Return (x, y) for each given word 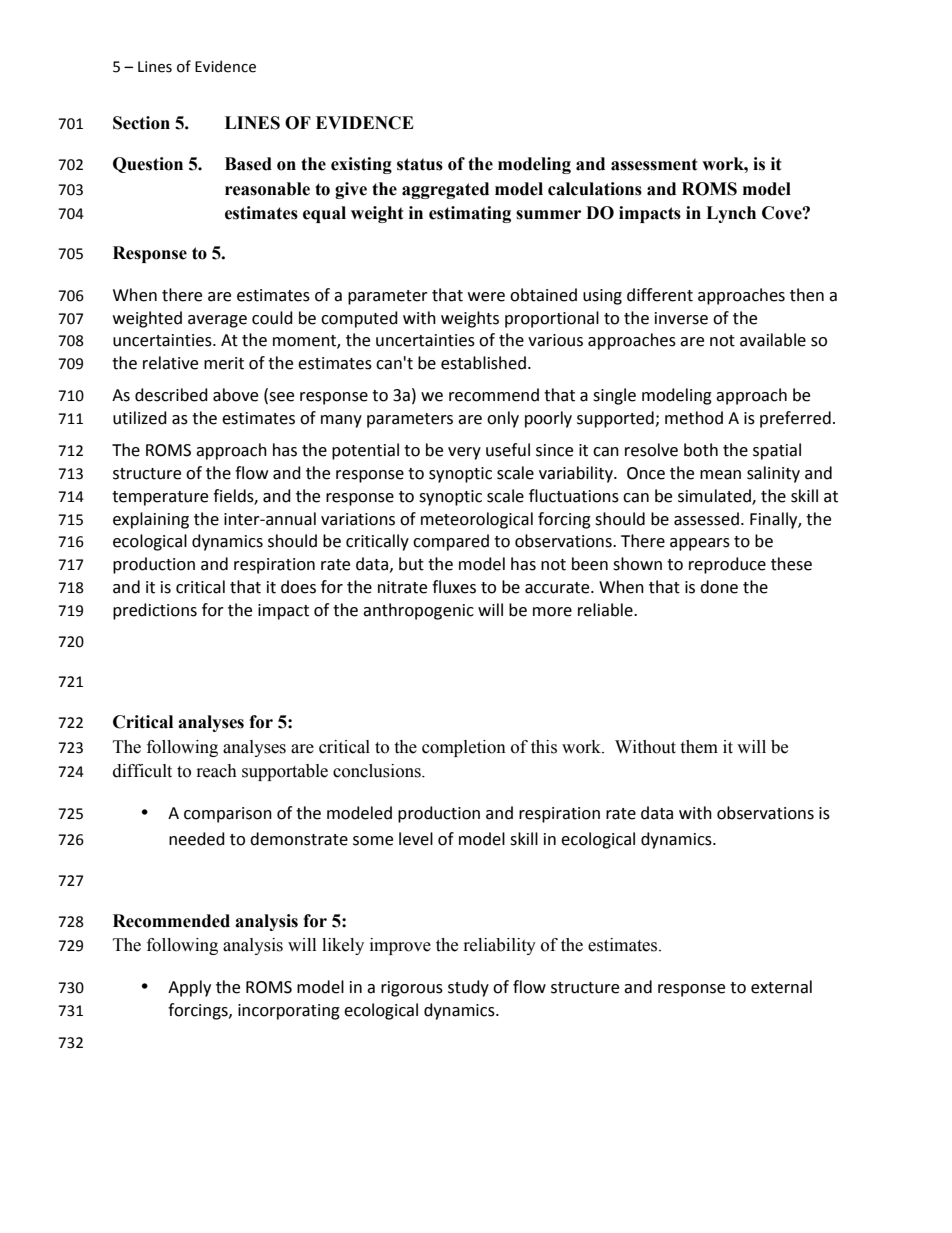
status (420, 164)
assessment (654, 164)
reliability (500, 946)
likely (343, 946)
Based (248, 164)
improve (400, 946)
